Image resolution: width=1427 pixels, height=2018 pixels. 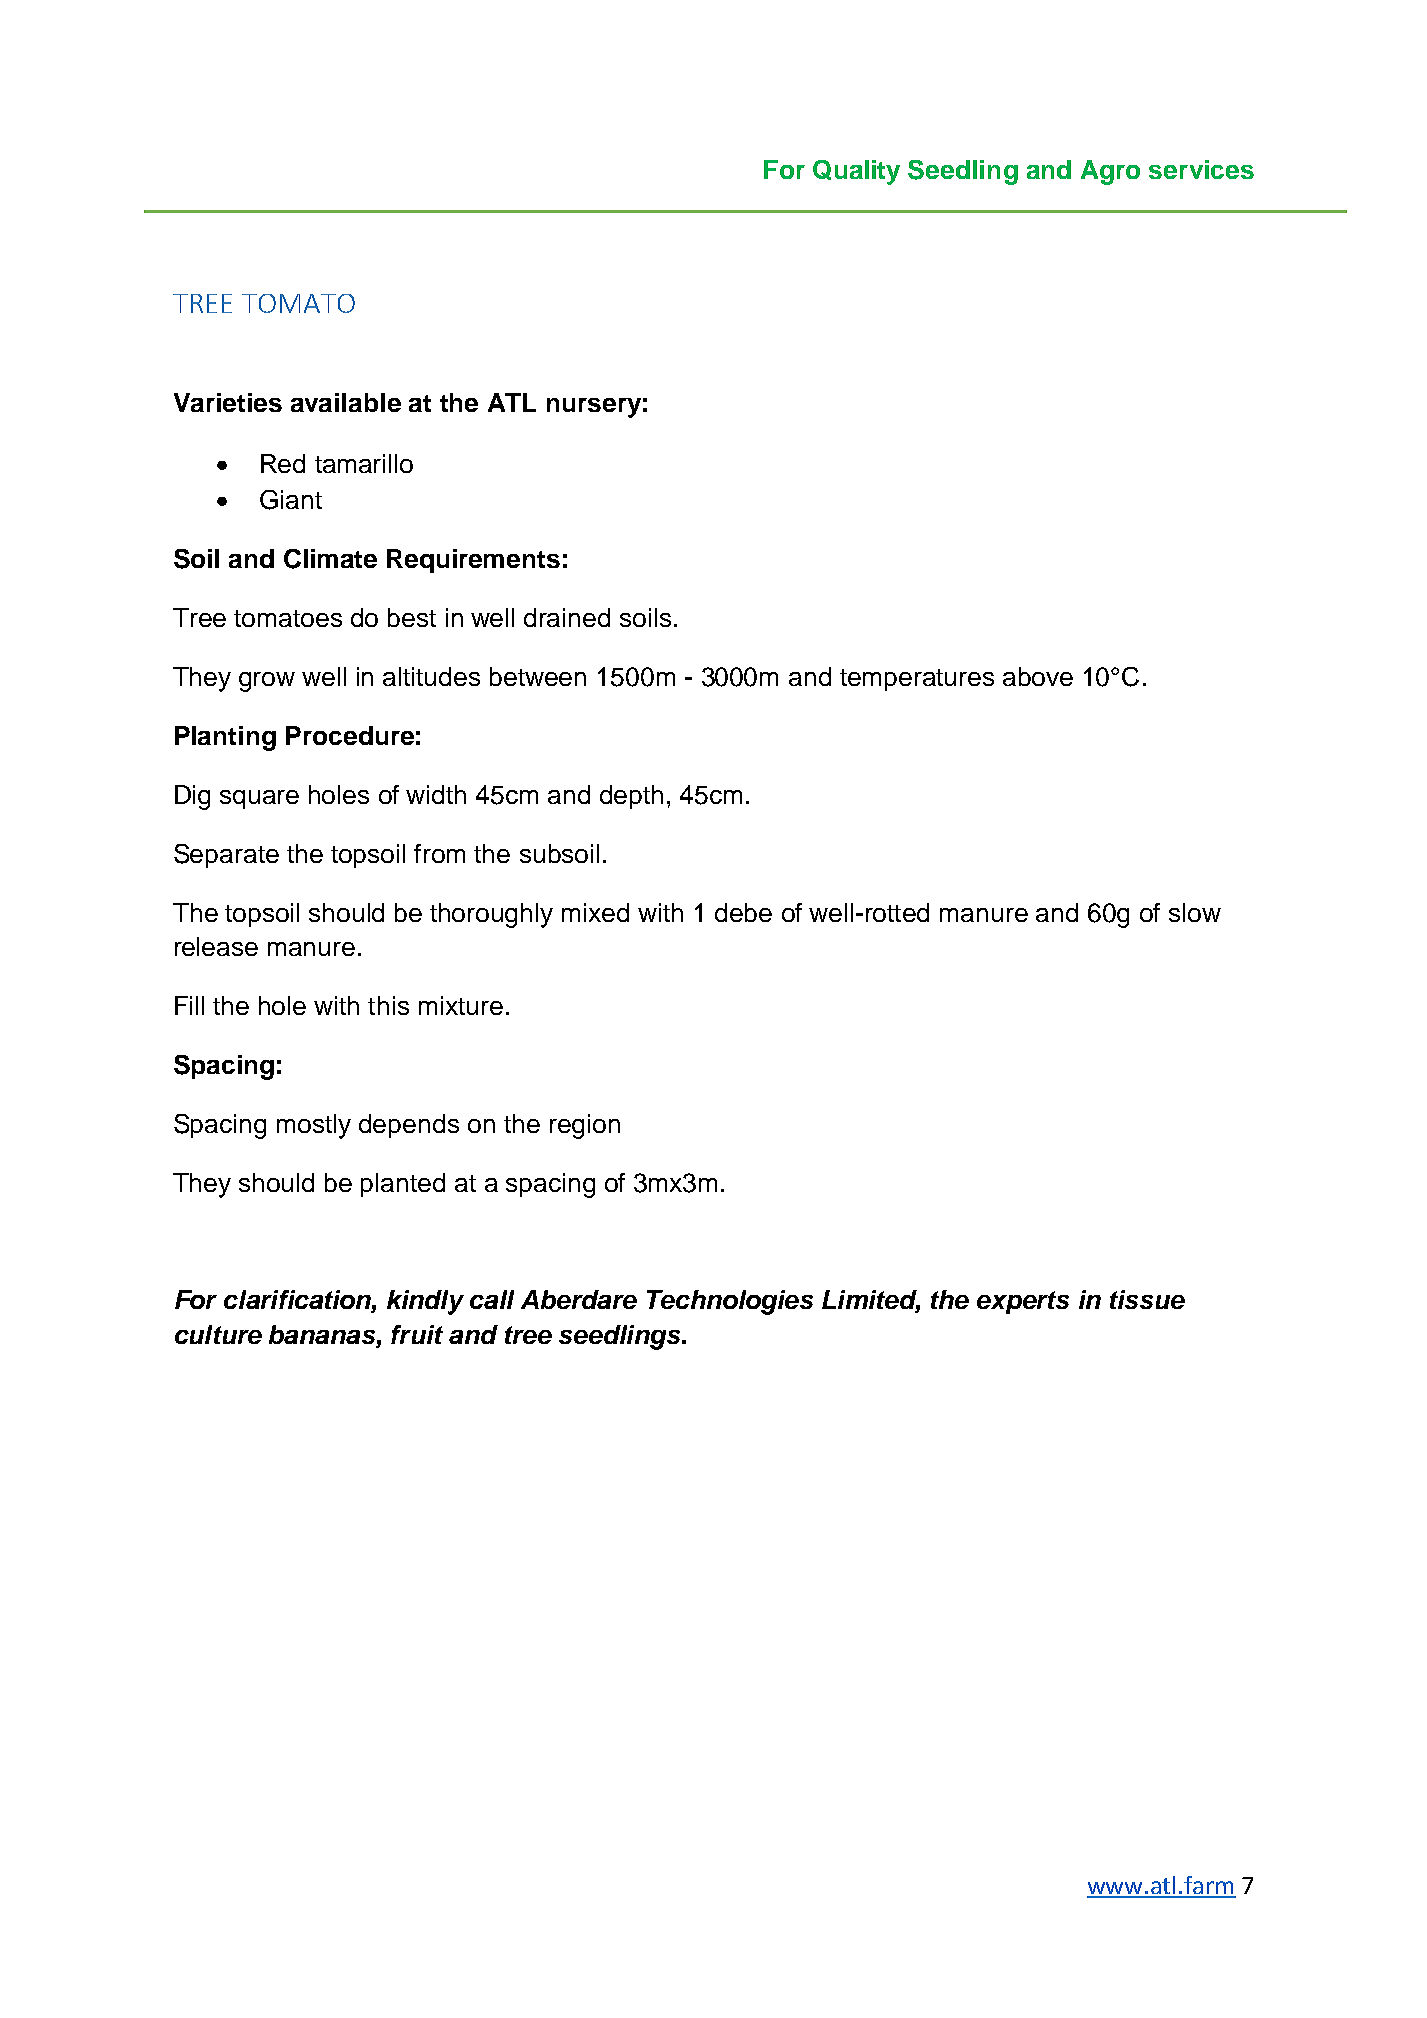 I want to click on Quality, so click(x=856, y=172).
